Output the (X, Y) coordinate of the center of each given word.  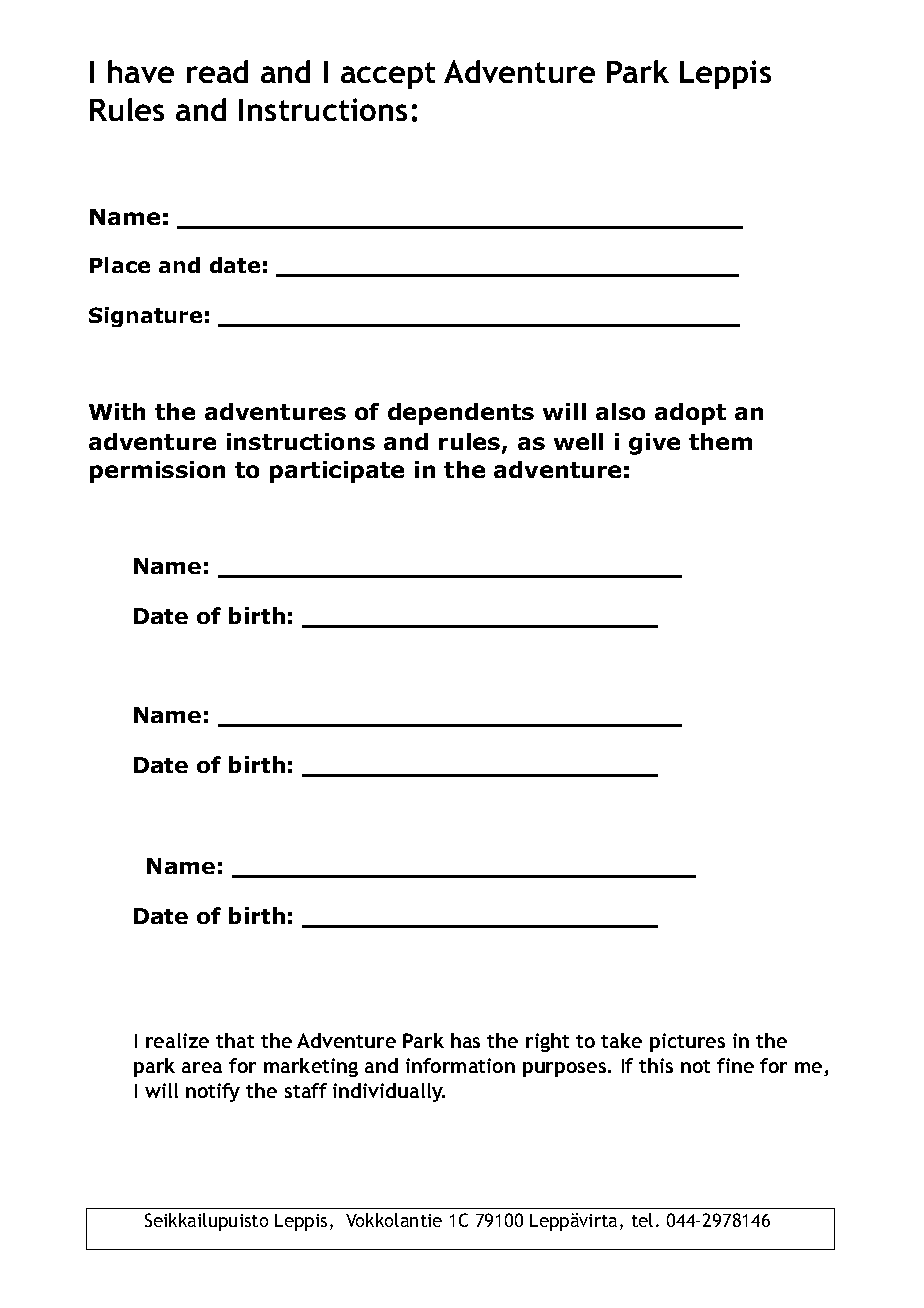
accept (388, 75)
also (620, 411)
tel (642, 1220)
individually (389, 1092)
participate (337, 472)
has (465, 1040)
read (217, 71)
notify (213, 1092)
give (654, 444)
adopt (690, 414)
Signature (145, 317)
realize (177, 1040)
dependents (461, 414)
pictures (687, 1042)
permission (157, 472)
